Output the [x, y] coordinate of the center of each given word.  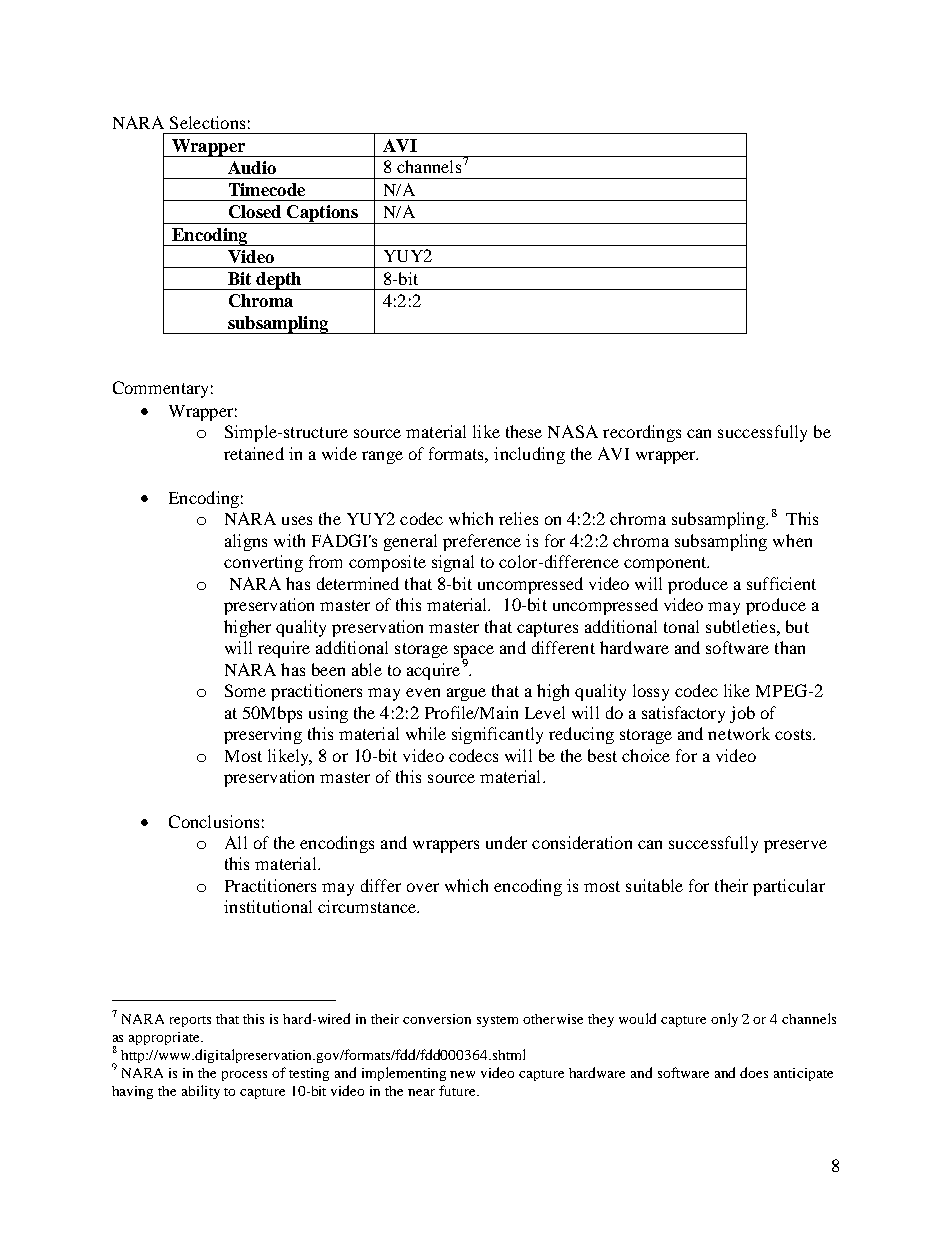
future [459, 1090]
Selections [207, 122]
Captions [322, 214]
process [244, 1076]
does [754, 1072]
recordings [642, 433]
